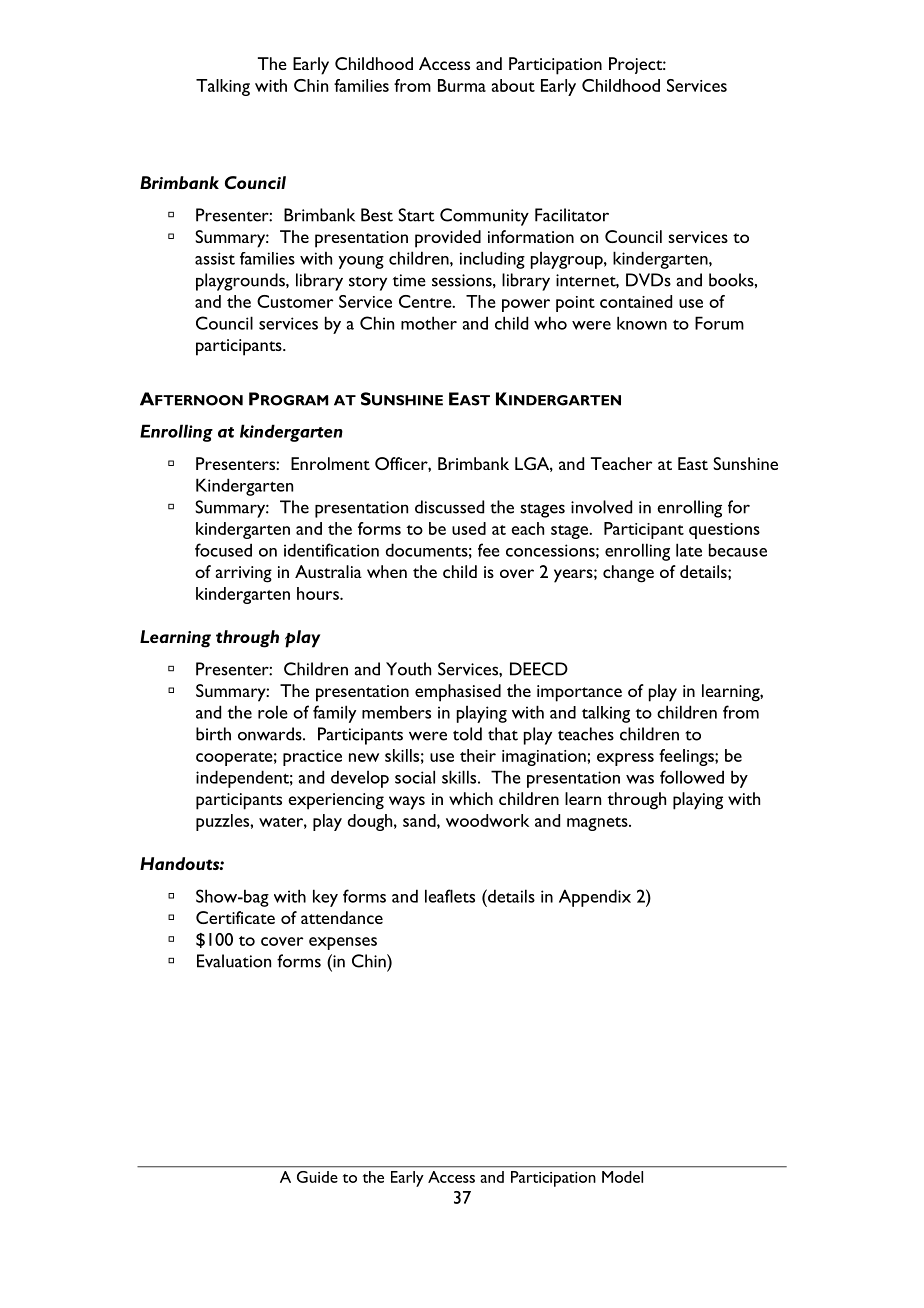 The width and height of the image is (924, 1308). I want to click on Facilitator, so click(572, 215).
